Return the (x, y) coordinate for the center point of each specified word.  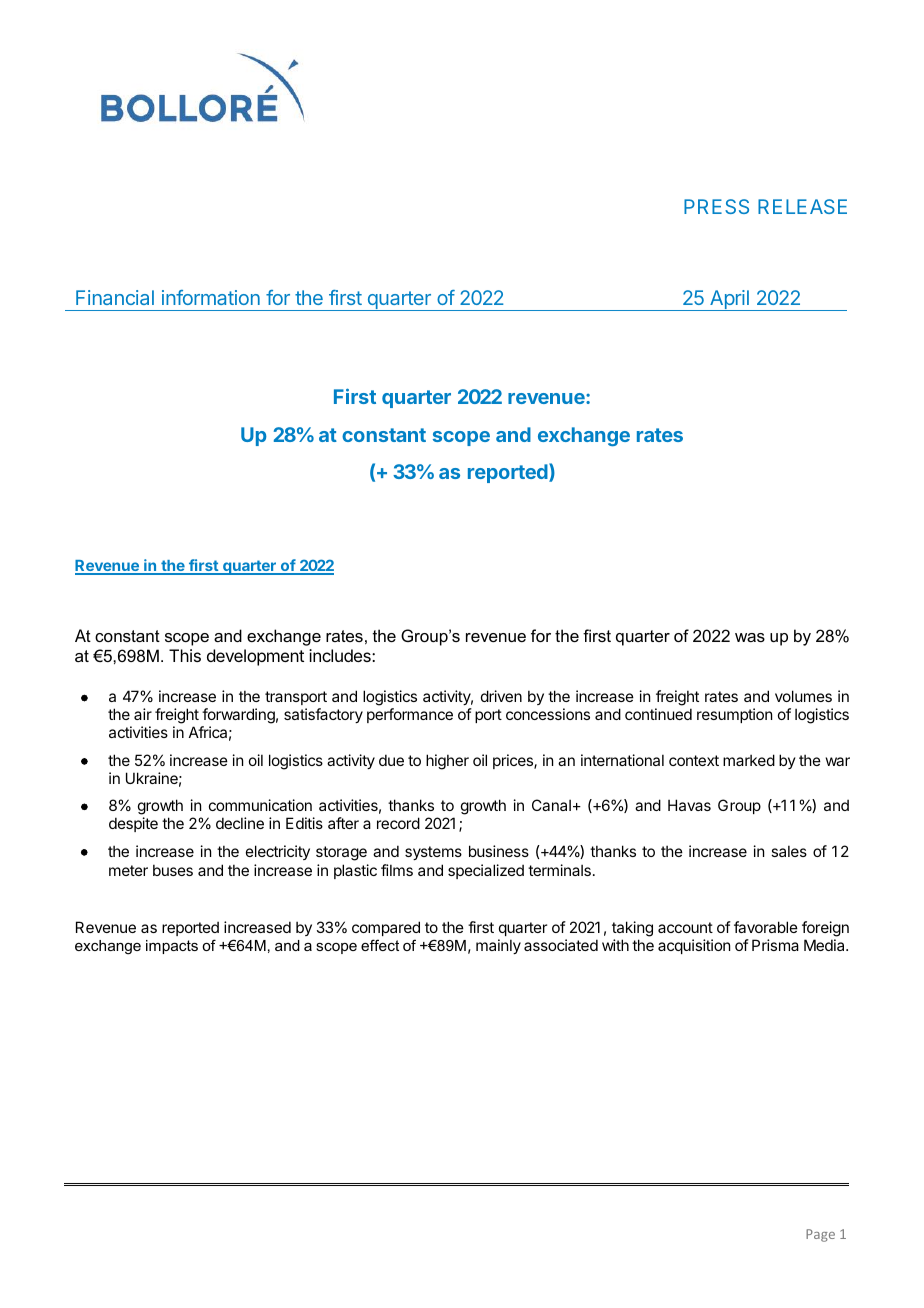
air (143, 714)
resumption (734, 715)
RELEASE (802, 206)
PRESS (716, 206)
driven (501, 696)
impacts (172, 947)
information (211, 297)
